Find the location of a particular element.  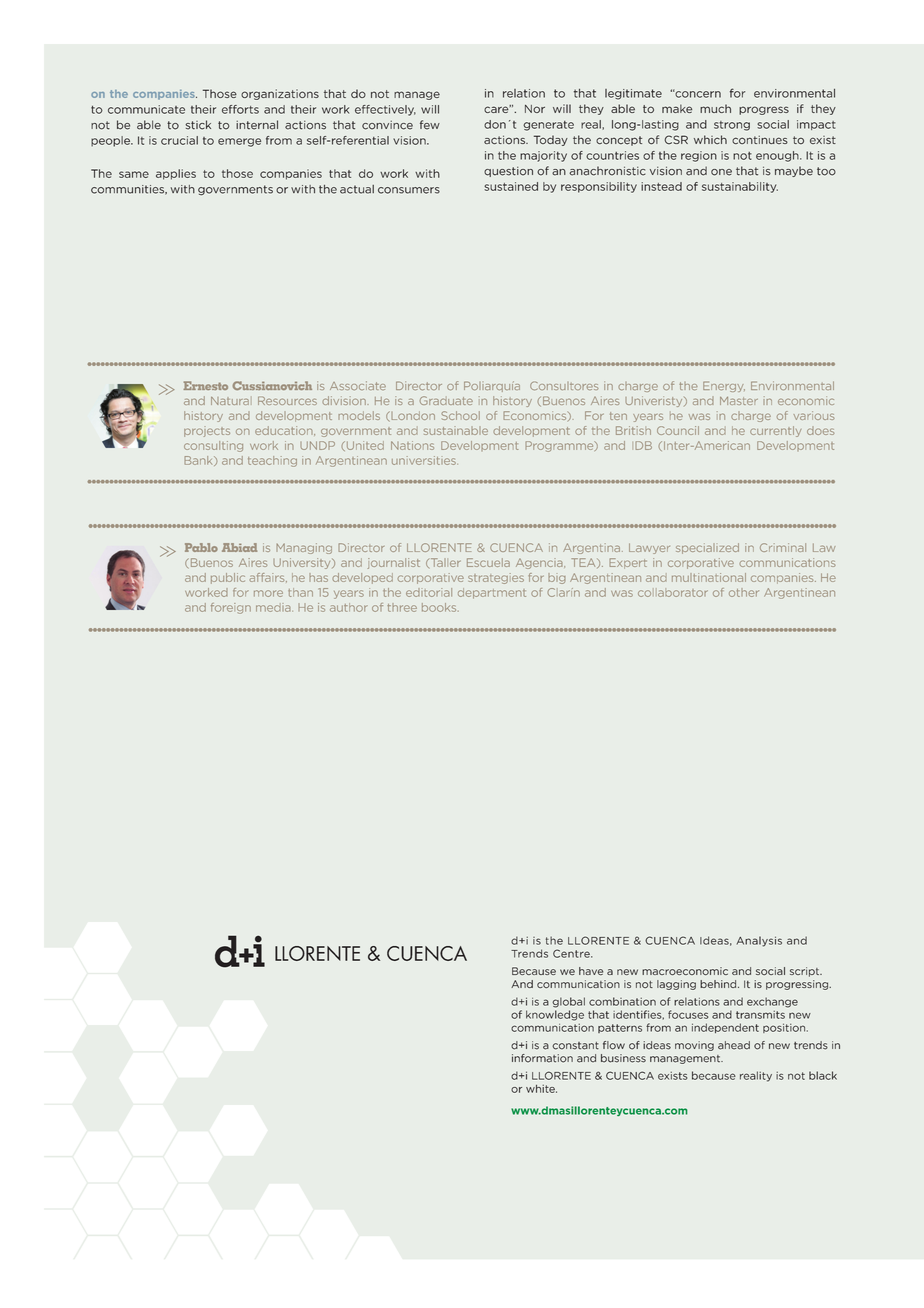

department is located at coordinates (492, 593).
